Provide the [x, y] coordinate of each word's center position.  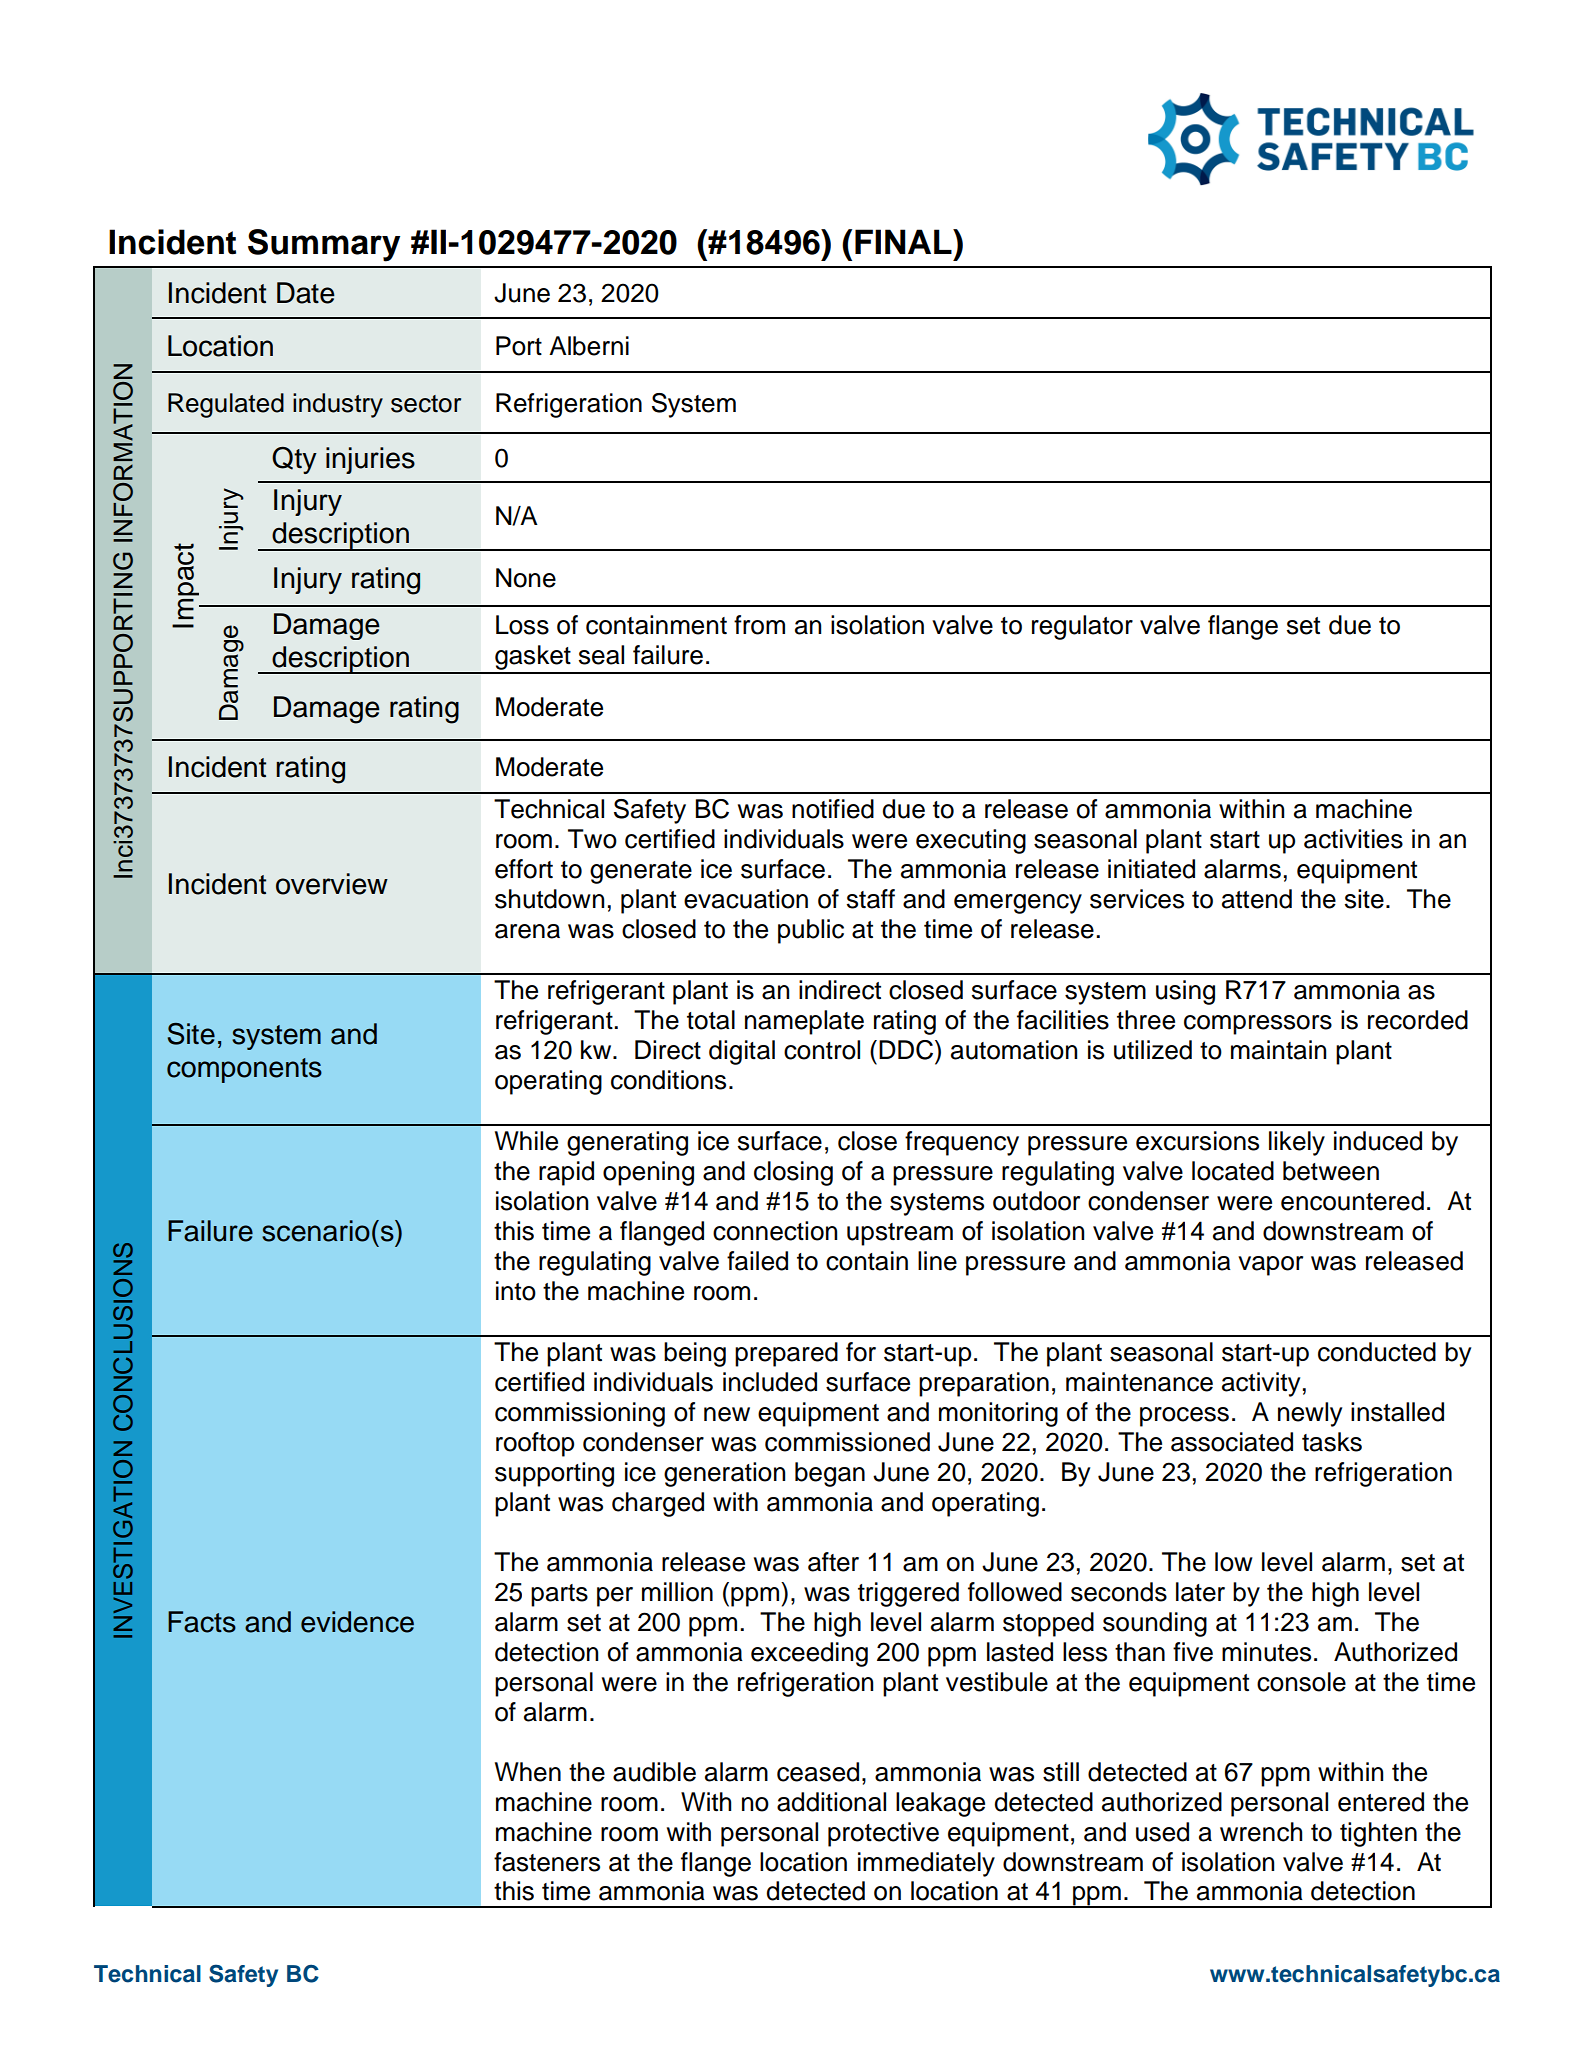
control [822, 1050]
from [759, 625]
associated [1232, 1442]
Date [306, 293]
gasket [533, 659]
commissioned [847, 1442]
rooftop [535, 1444]
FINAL [904, 241]
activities [1353, 839]
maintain [1278, 1050]
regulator [1082, 627]
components [244, 1070]
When [528, 1772]
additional [831, 1802]
